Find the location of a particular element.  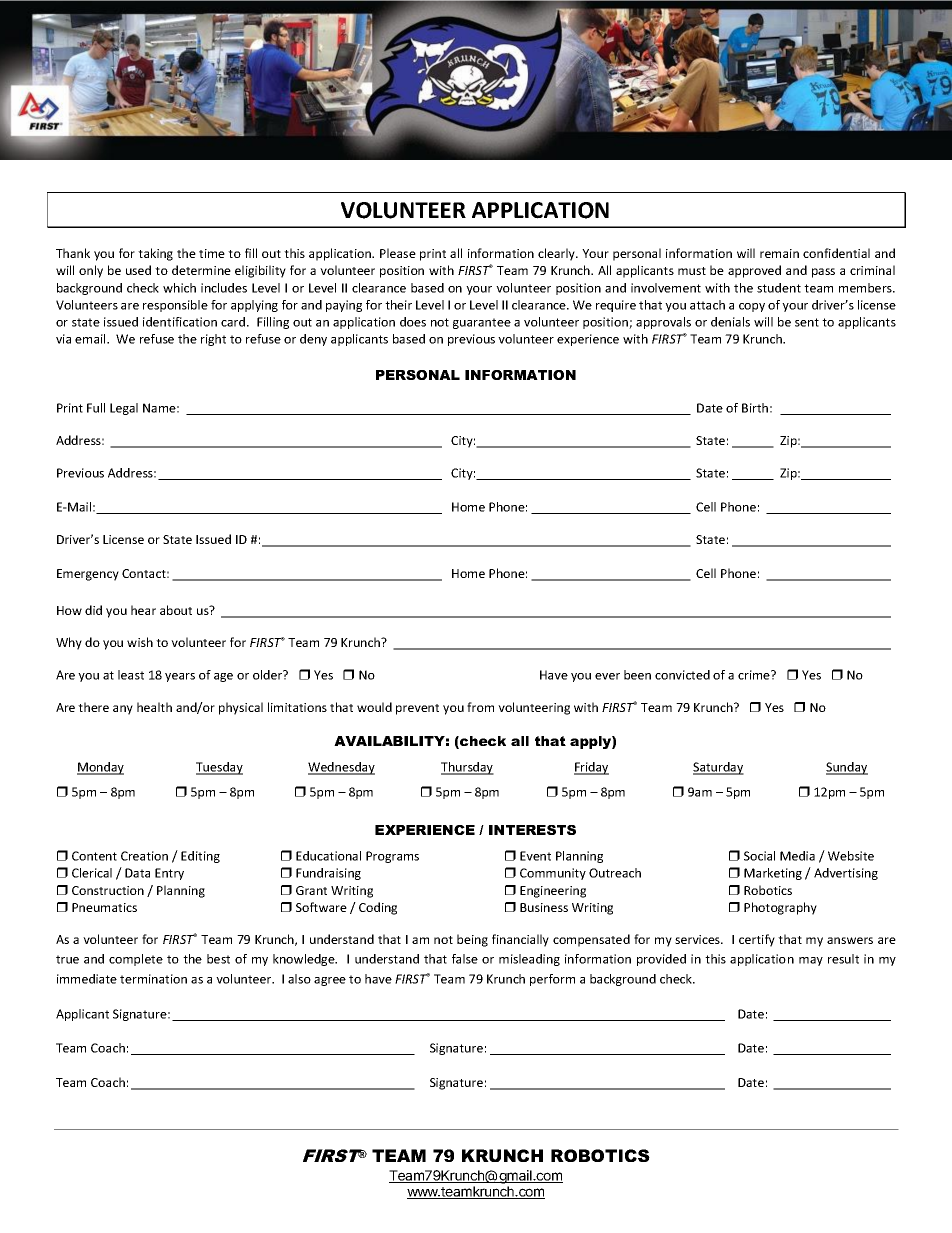

sent is located at coordinates (807, 322).
